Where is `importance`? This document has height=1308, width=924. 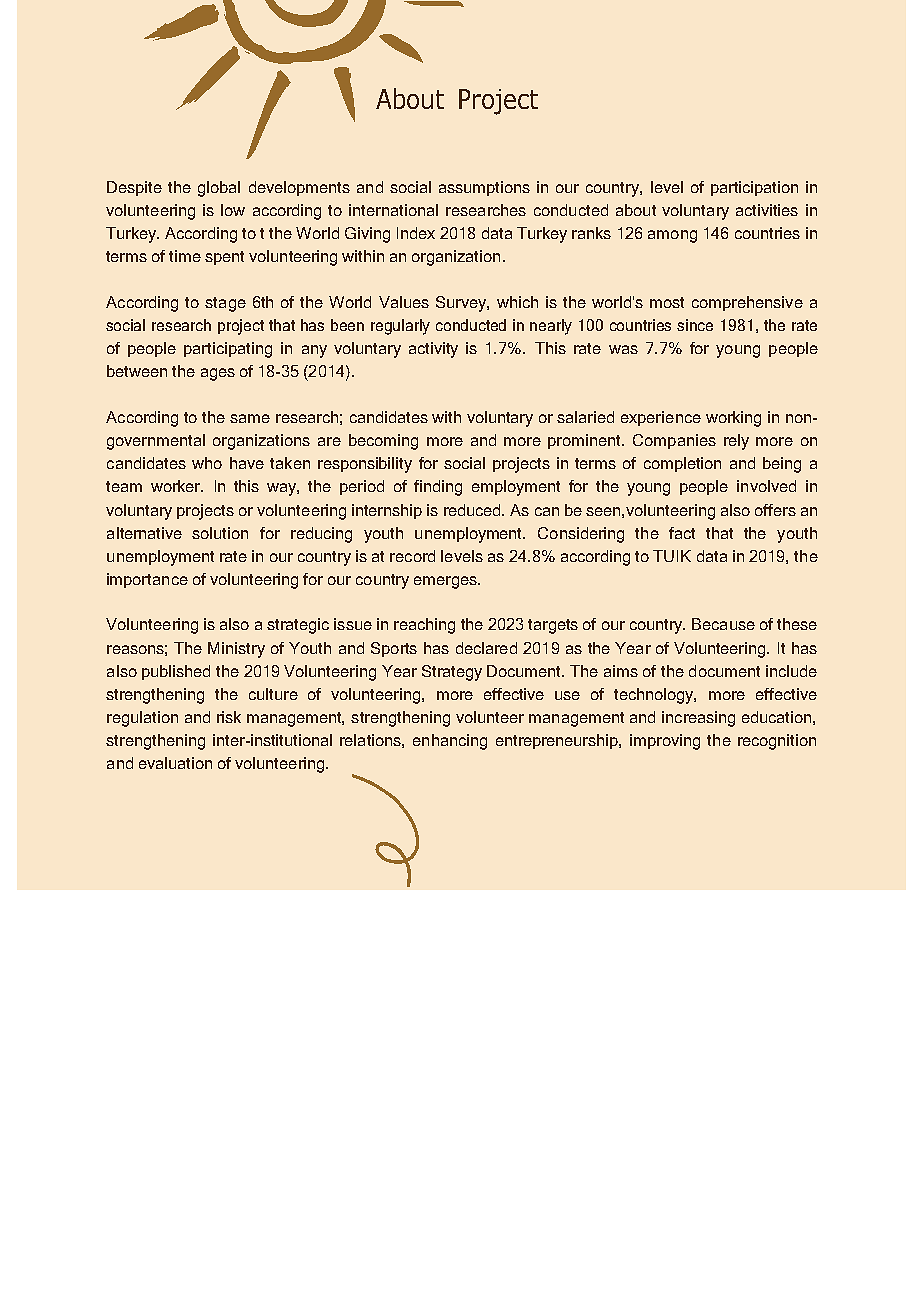
importance is located at coordinates (147, 580).
